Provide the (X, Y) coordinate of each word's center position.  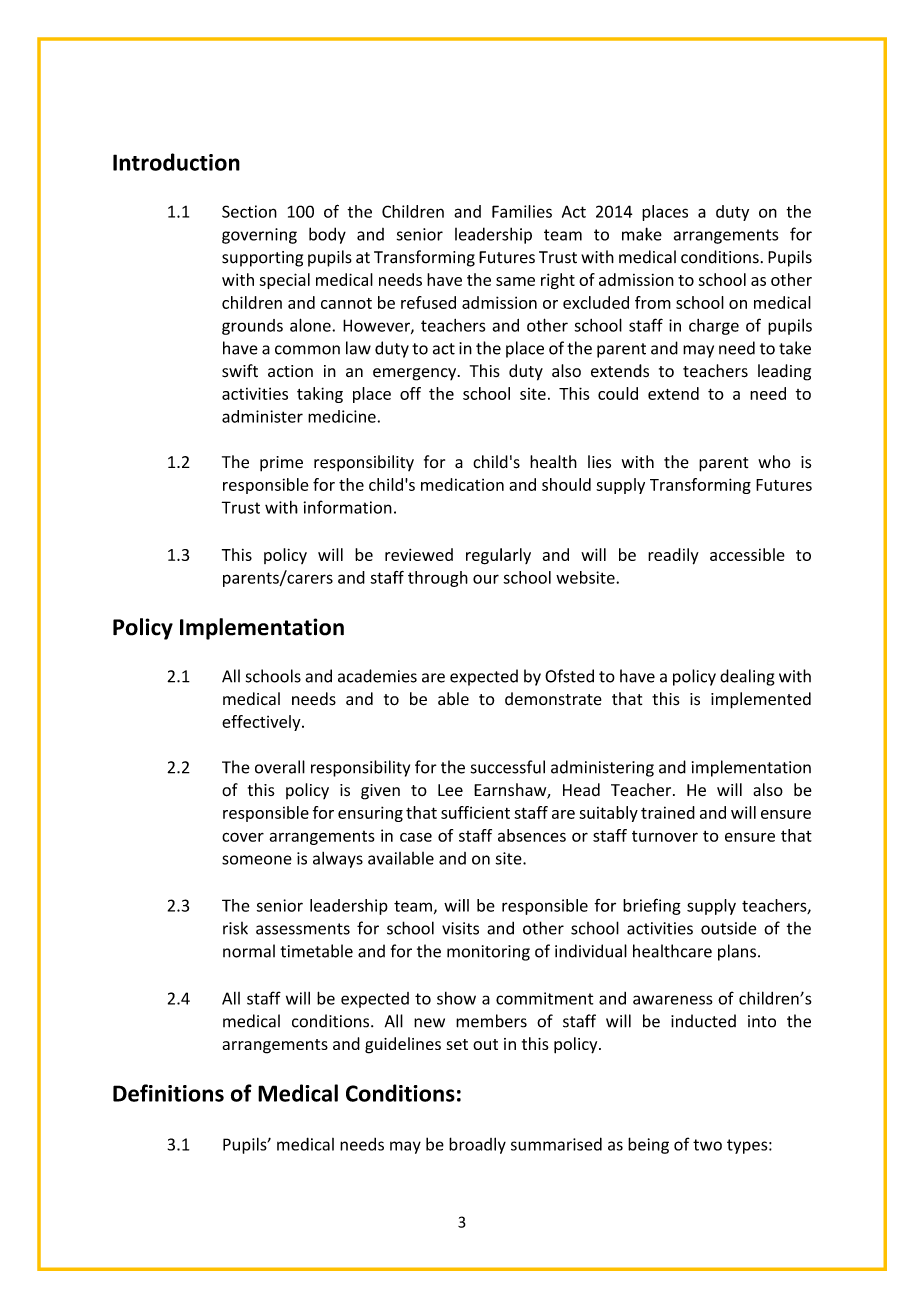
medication (462, 484)
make (642, 234)
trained (668, 812)
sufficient (475, 812)
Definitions (168, 1093)
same (515, 281)
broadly (477, 1145)
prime (281, 464)
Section (249, 211)
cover (243, 837)
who (774, 461)
